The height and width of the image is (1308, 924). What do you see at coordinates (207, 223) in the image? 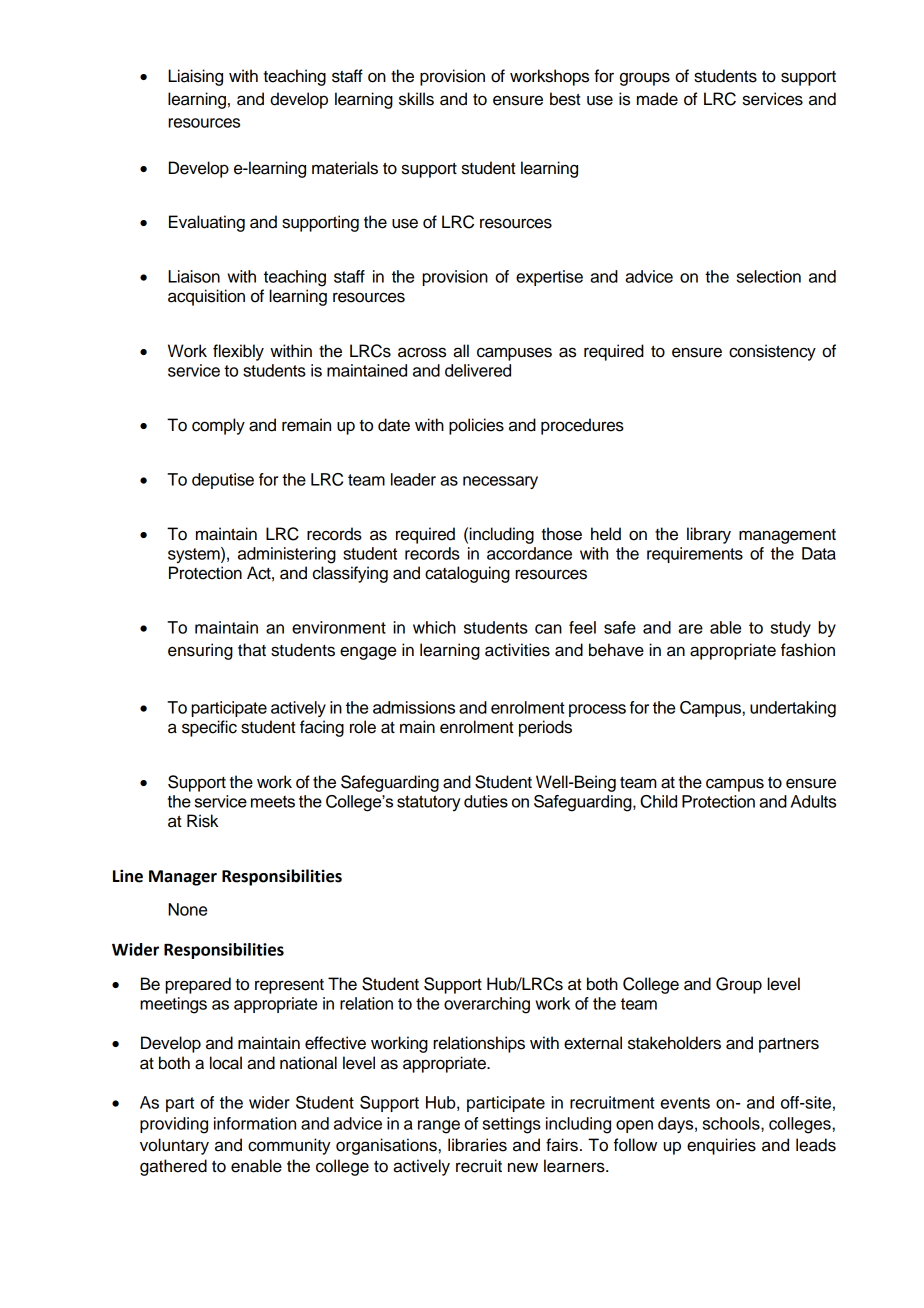
I see `Evaluating` at bounding box center [207, 223].
